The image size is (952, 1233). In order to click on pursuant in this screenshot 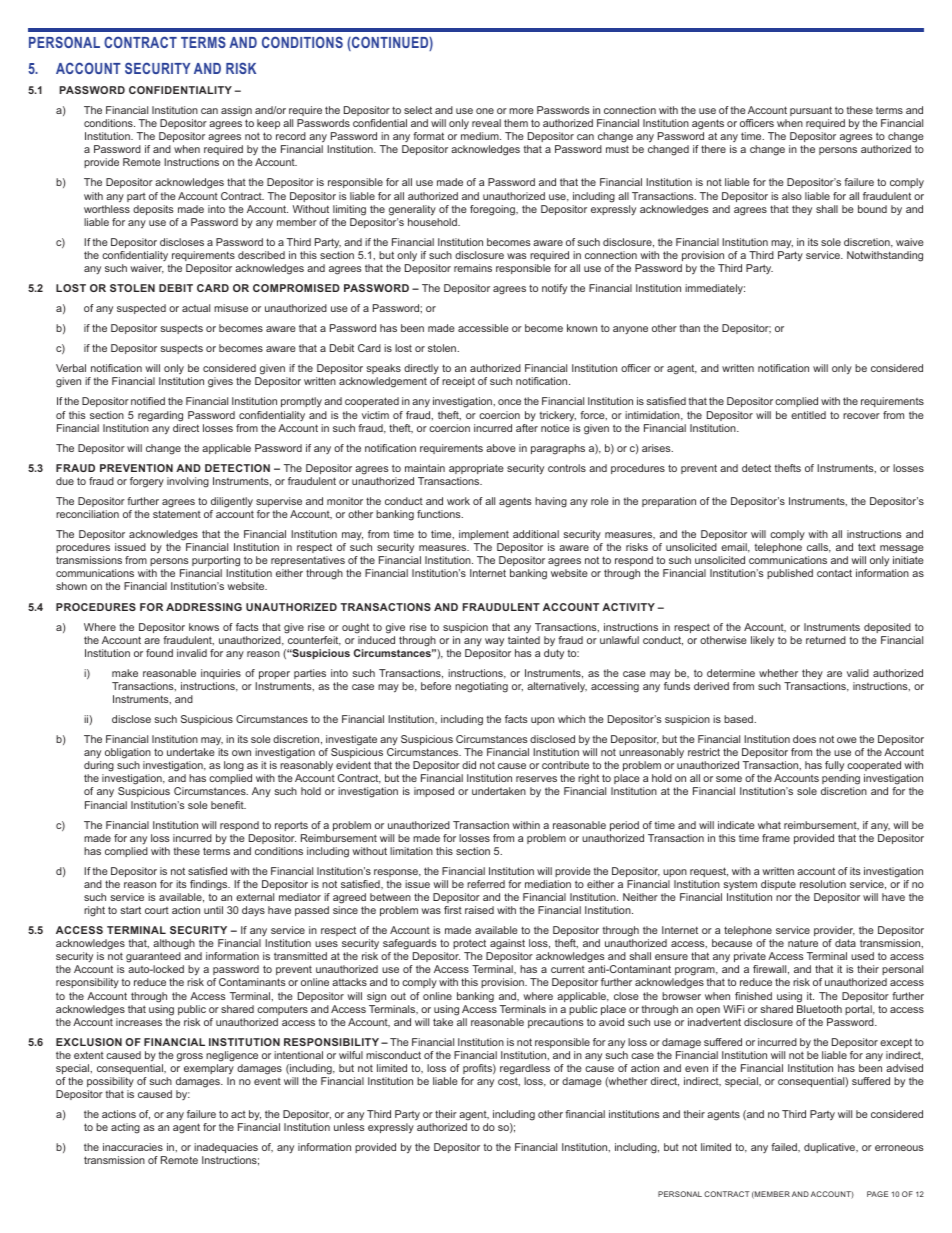, I will do `click(811, 111)`.
